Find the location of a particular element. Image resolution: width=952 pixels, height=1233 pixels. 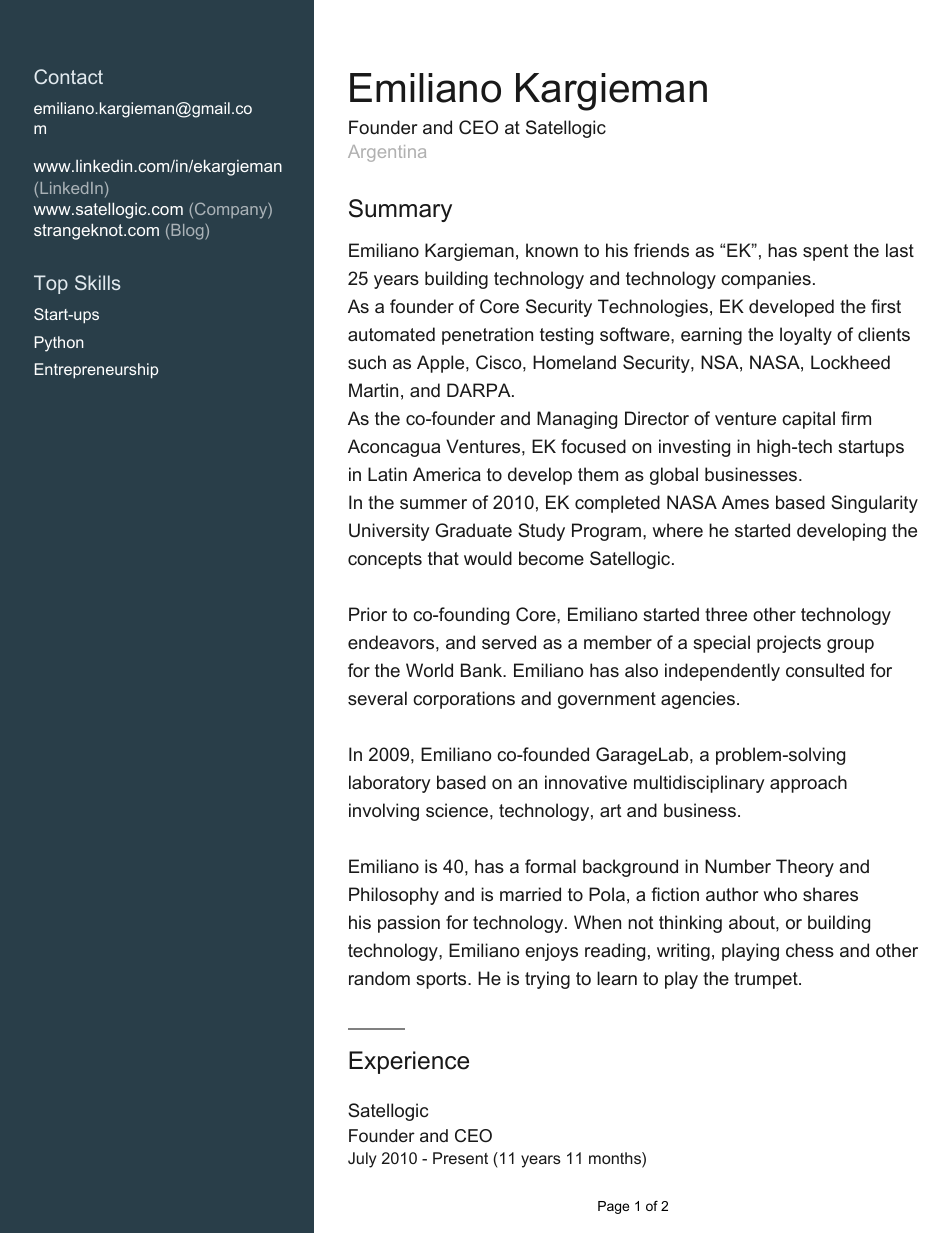

Prior is located at coordinates (368, 614).
